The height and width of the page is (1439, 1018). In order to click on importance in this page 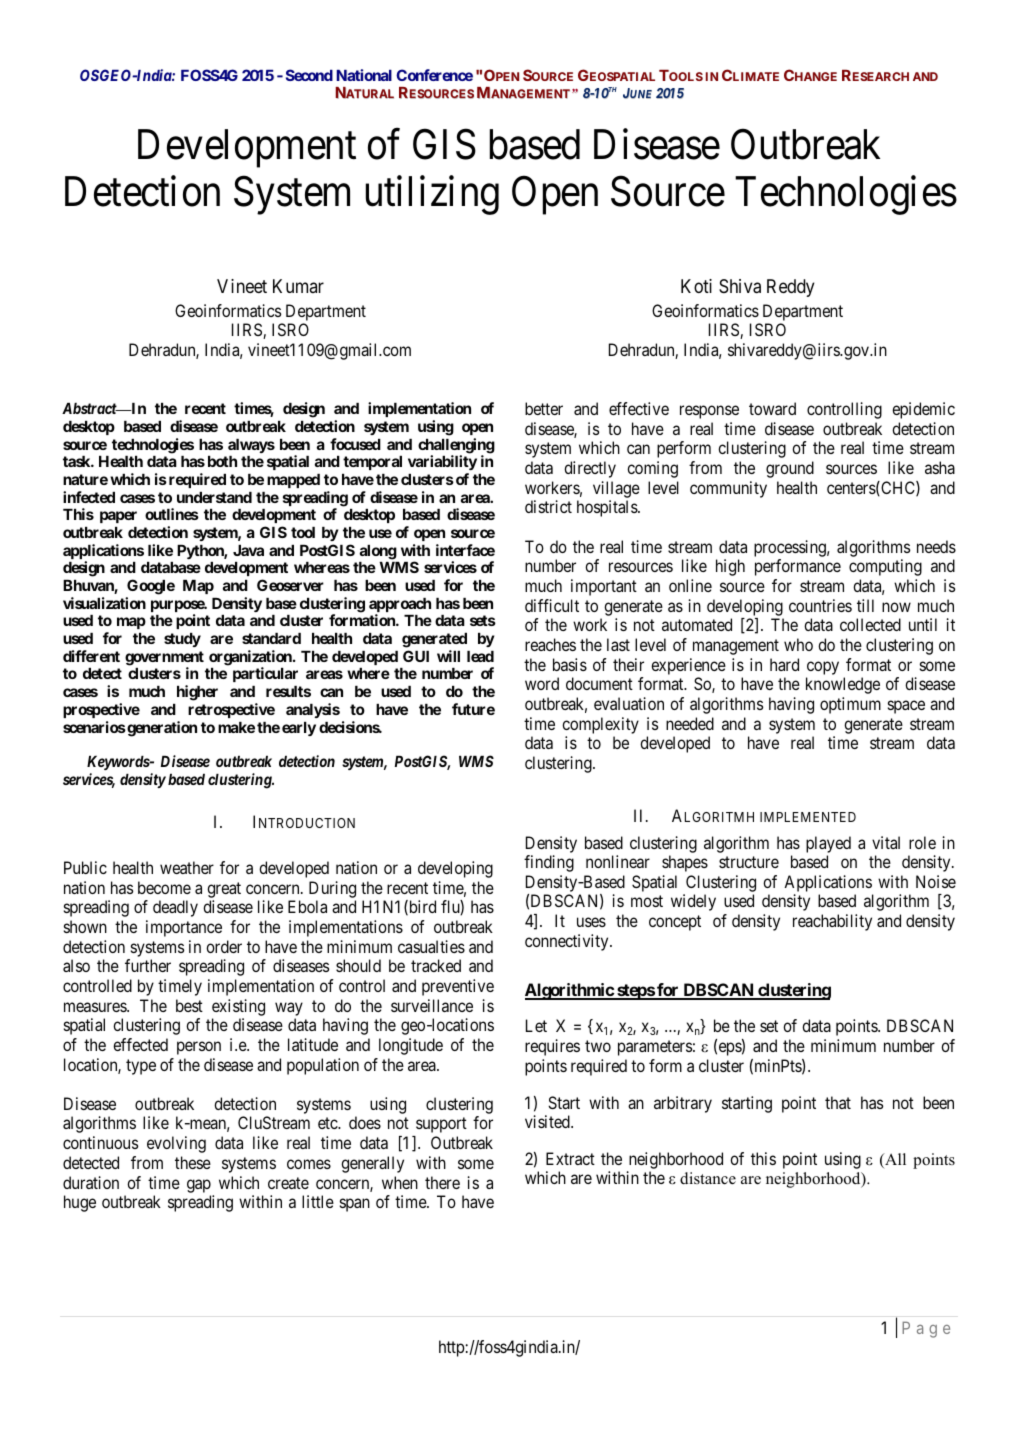, I will do `click(184, 928)`.
